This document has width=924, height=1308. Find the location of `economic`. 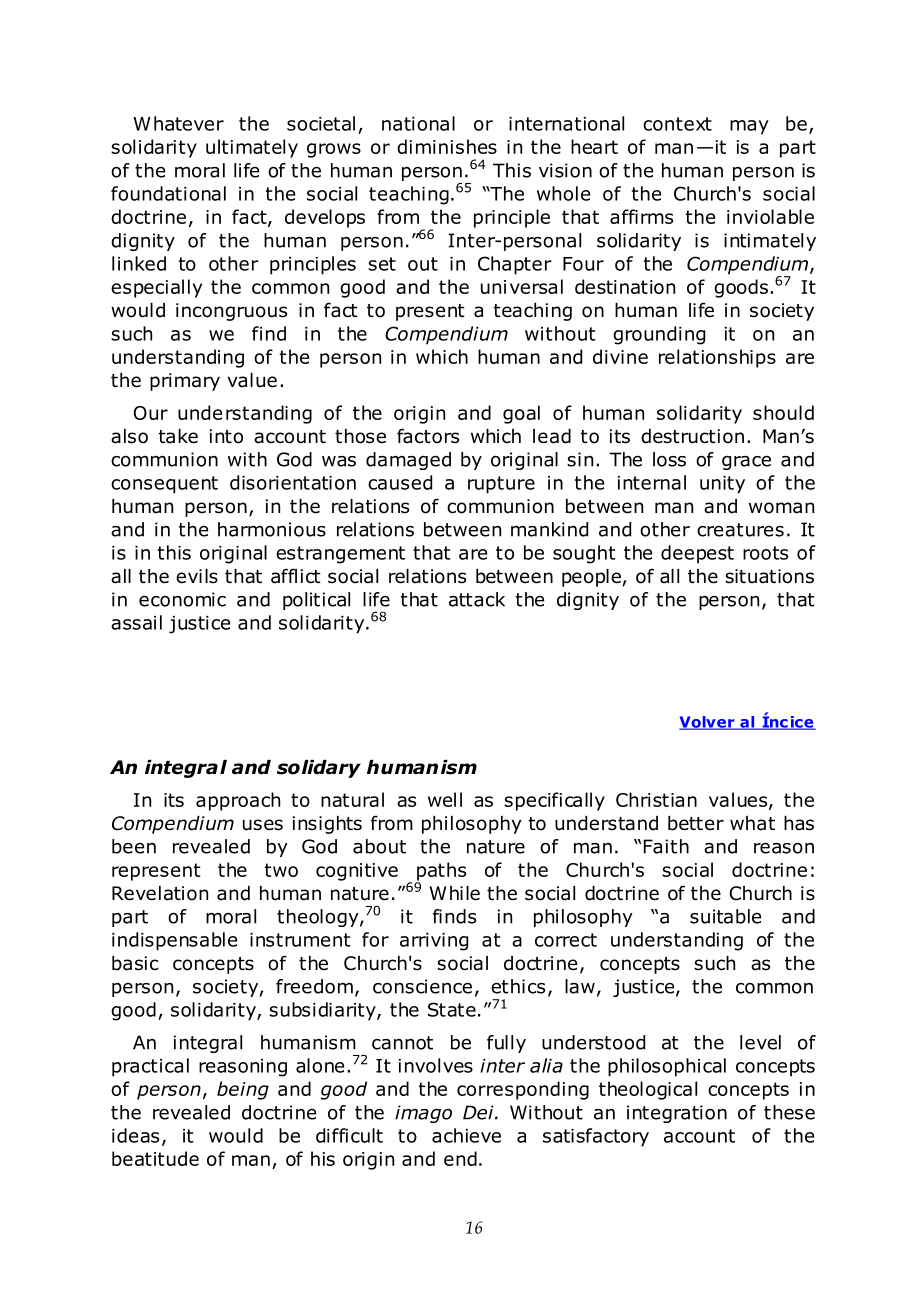

economic is located at coordinates (182, 599).
